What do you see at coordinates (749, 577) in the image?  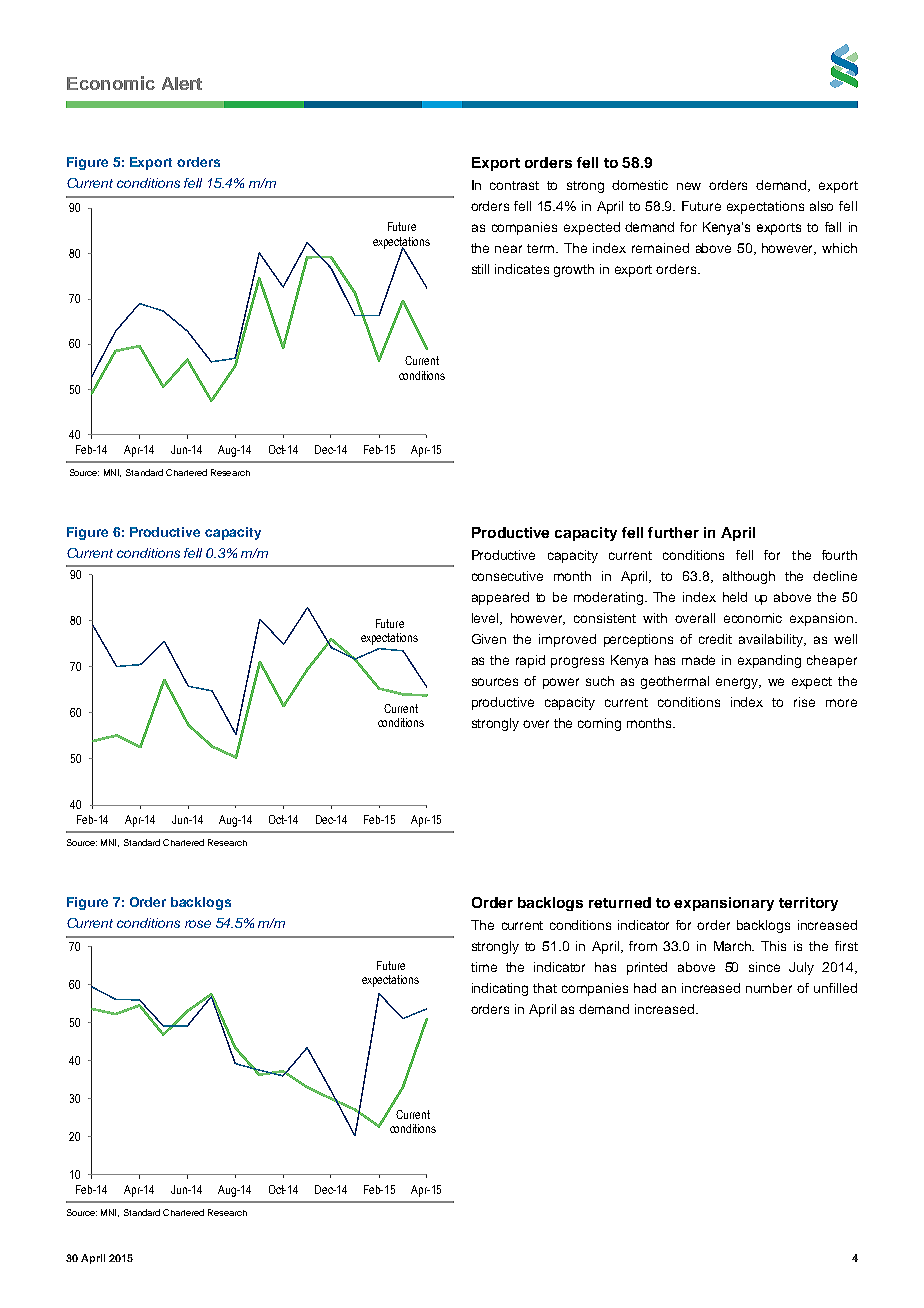 I see `although` at bounding box center [749, 577].
